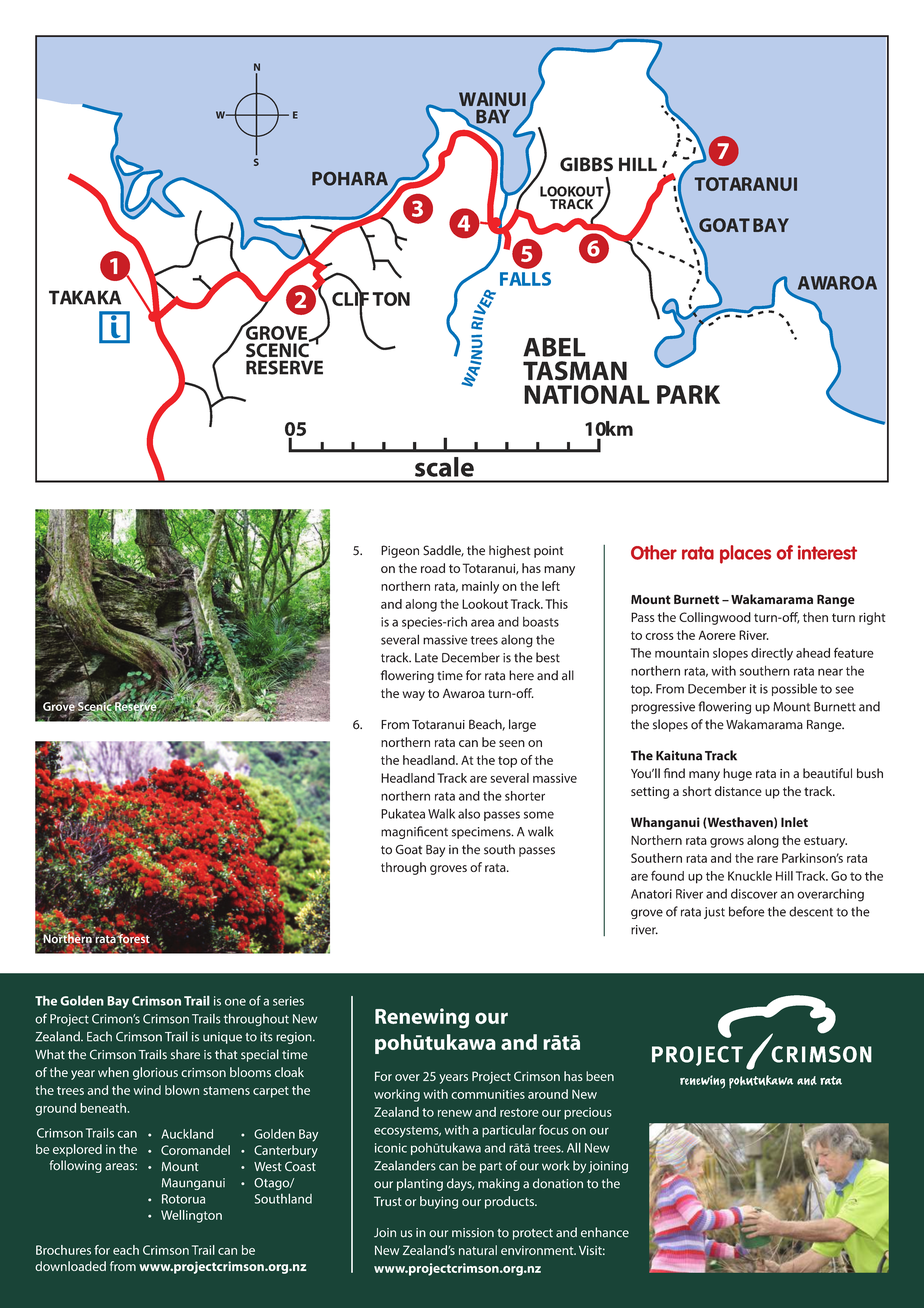  Describe the element at coordinates (605, 1232) in the document. I see `enhance` at that location.
